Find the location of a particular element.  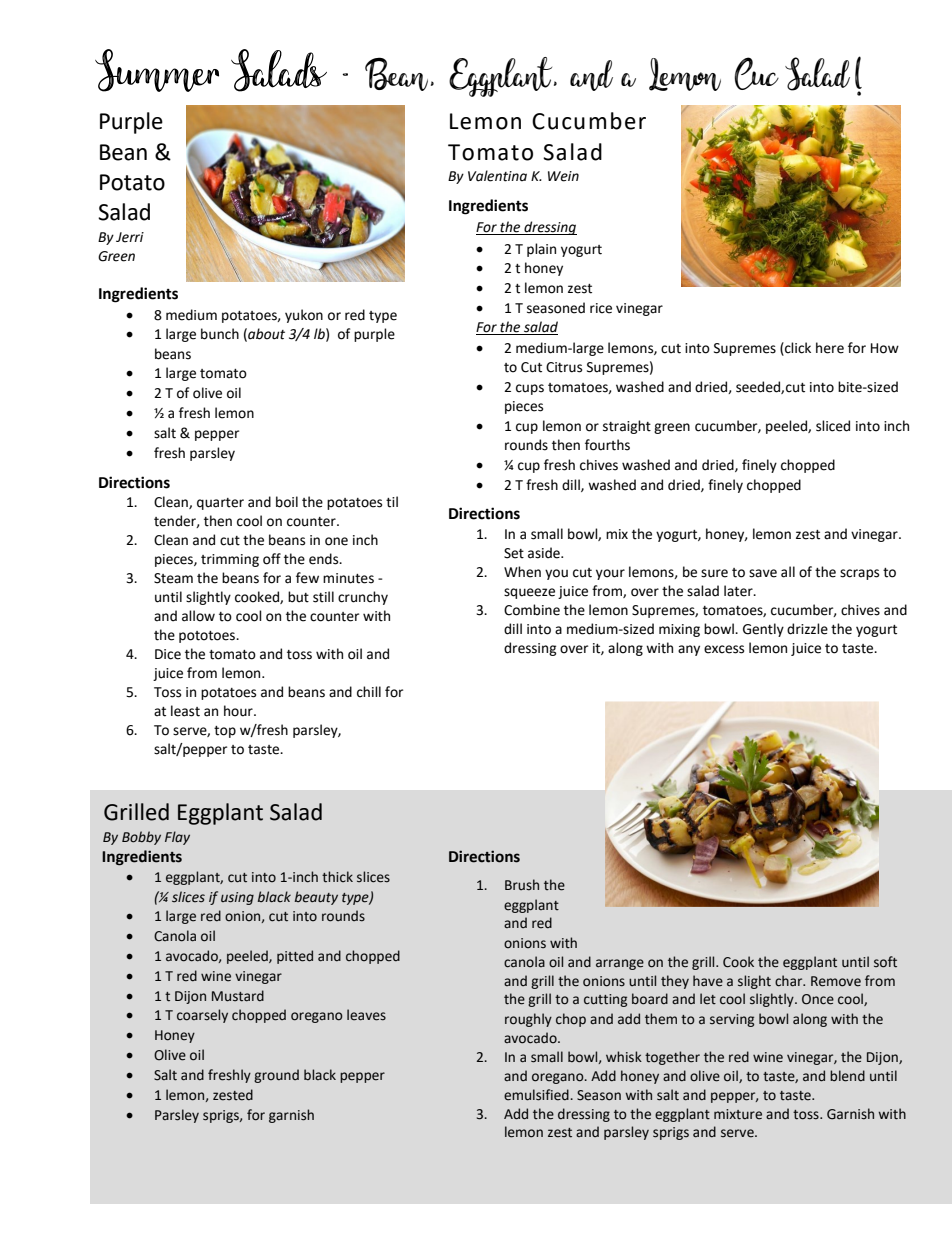

ground is located at coordinates (276, 1076).
